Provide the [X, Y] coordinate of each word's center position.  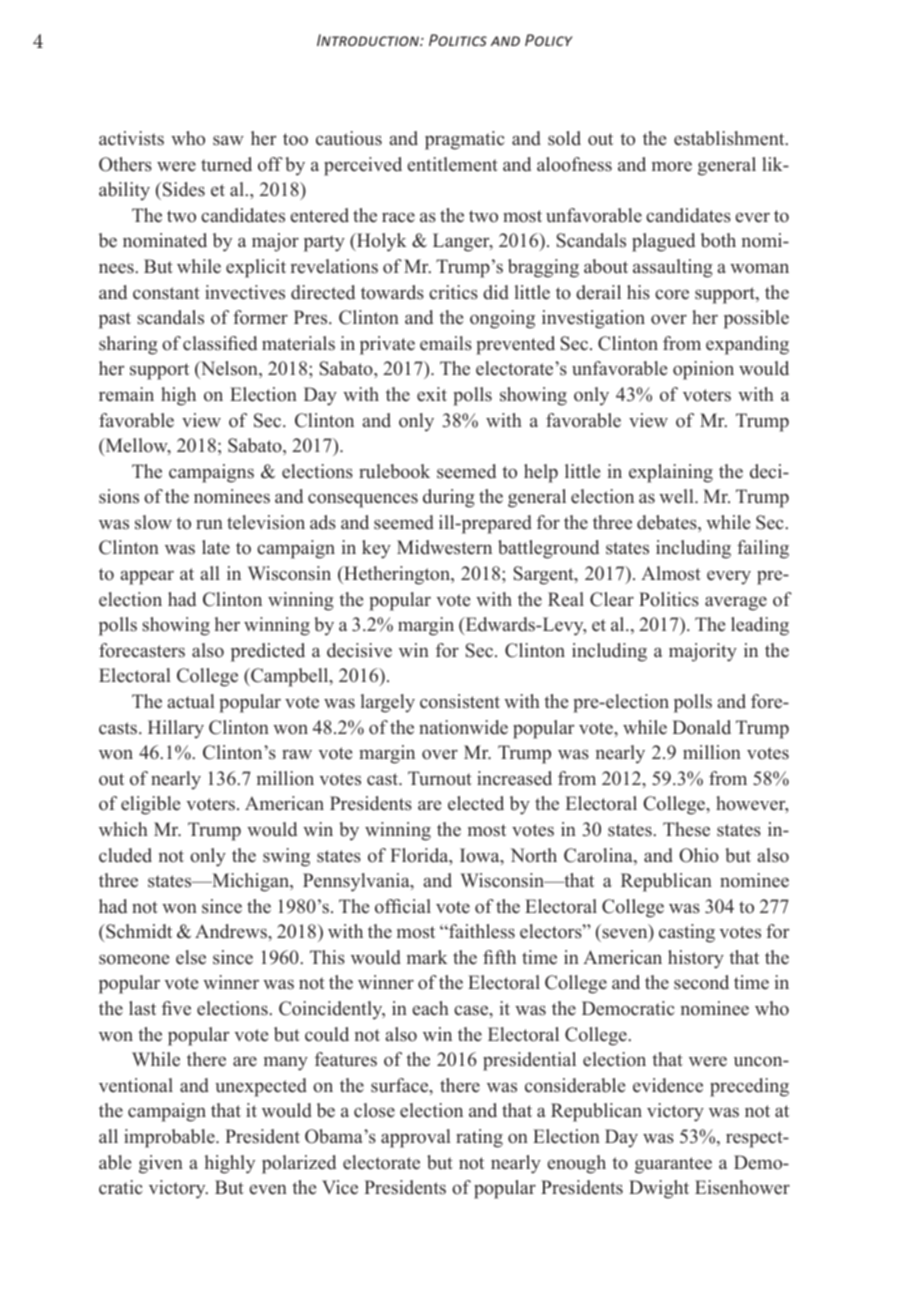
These [686, 829]
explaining [671, 473]
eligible [150, 805]
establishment [730, 138]
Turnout [440, 778]
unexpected [261, 1087]
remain [126, 394]
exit [432, 394]
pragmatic [464, 140]
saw [228, 140]
